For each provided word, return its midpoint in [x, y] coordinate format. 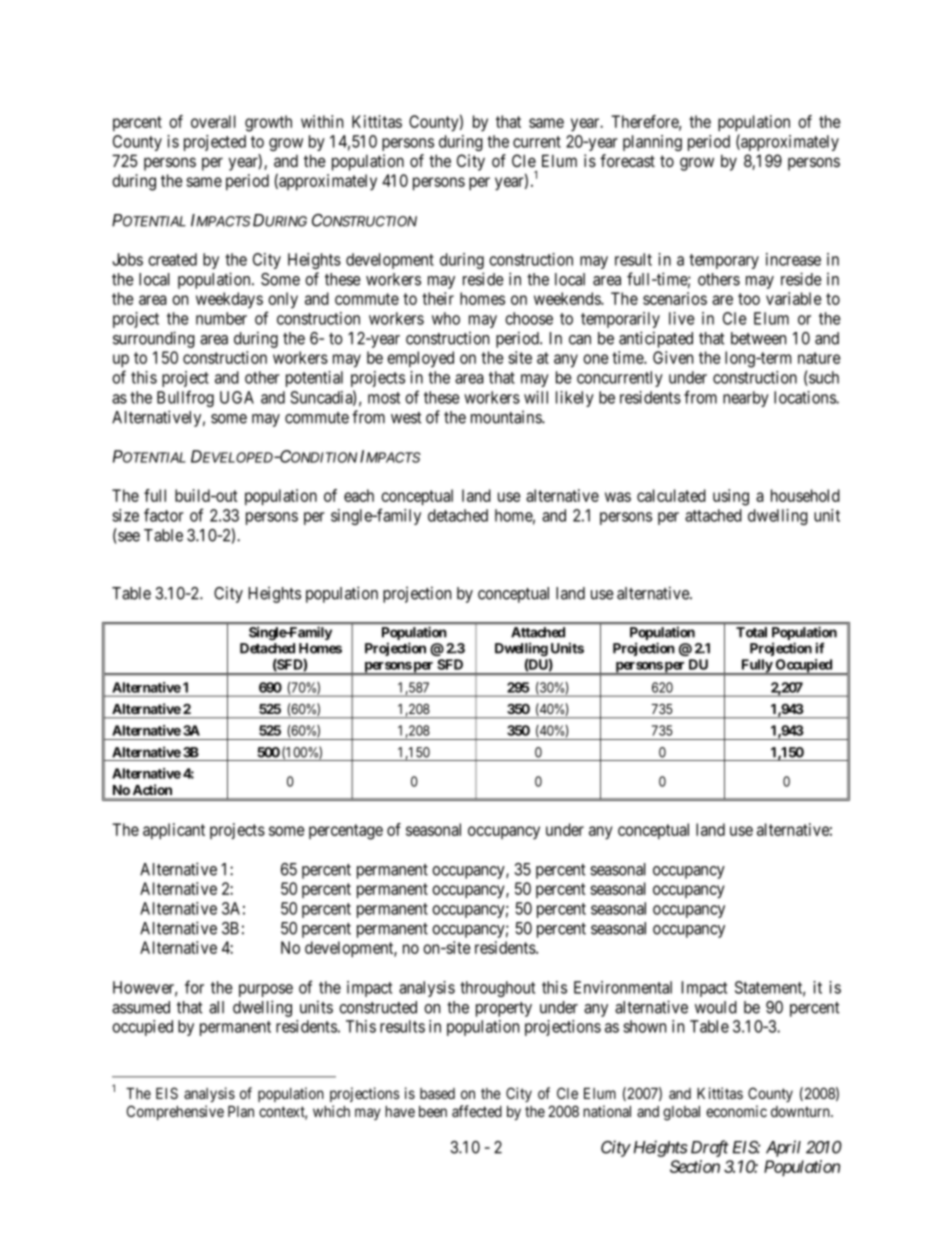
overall [213, 121]
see [128, 538]
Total [751, 632]
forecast [627, 160]
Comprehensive [175, 1112]
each [359, 495]
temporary [724, 261]
